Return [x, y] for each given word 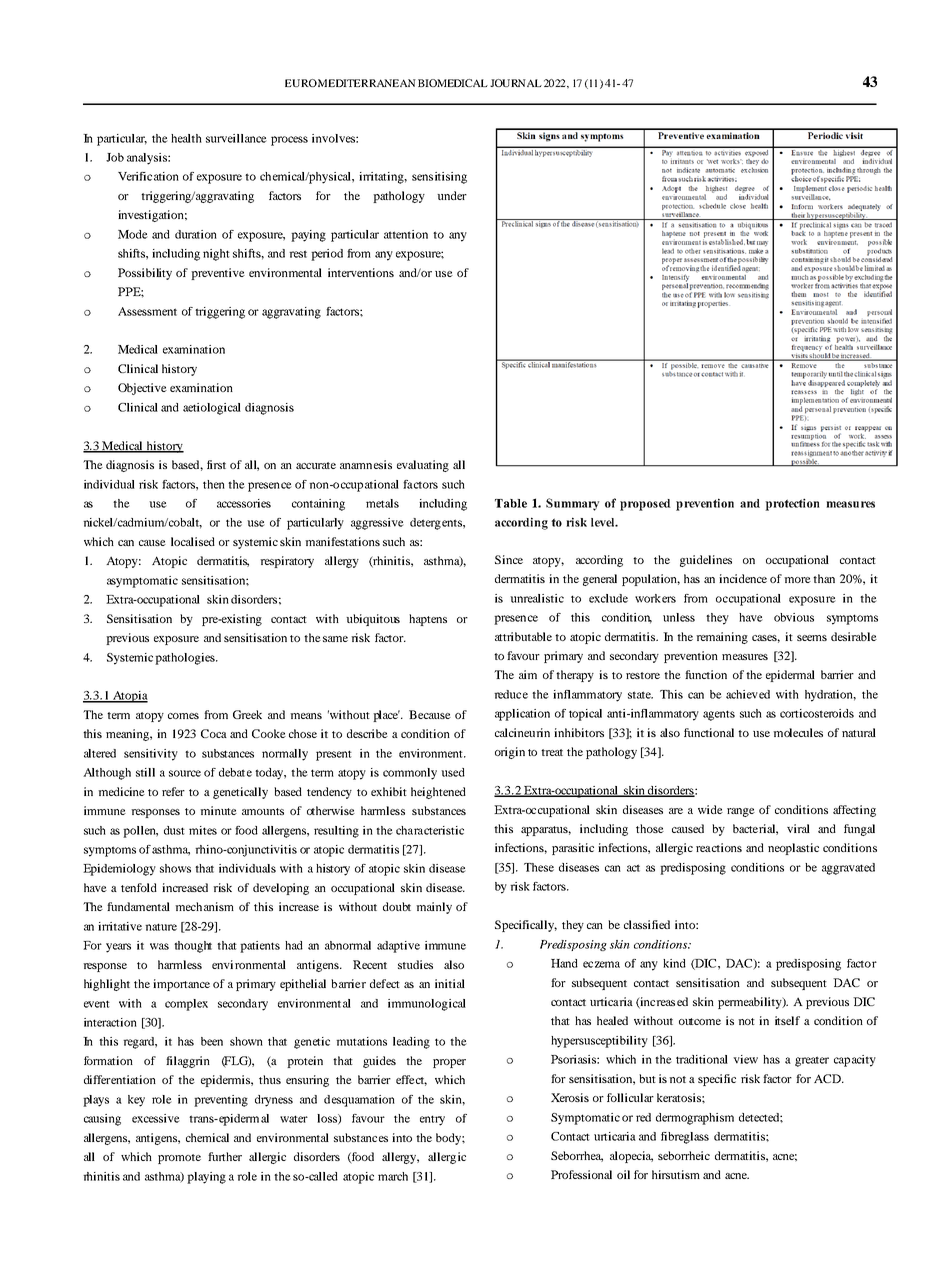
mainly [434, 908]
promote [179, 1159]
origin [510, 753]
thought [193, 947]
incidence [743, 578]
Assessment [147, 311]
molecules [798, 732]
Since [509, 559]
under [452, 195]
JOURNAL [516, 83]
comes [183, 716]
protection [792, 504]
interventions [361, 272]
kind [674, 963]
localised [193, 541]
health [186, 138]
